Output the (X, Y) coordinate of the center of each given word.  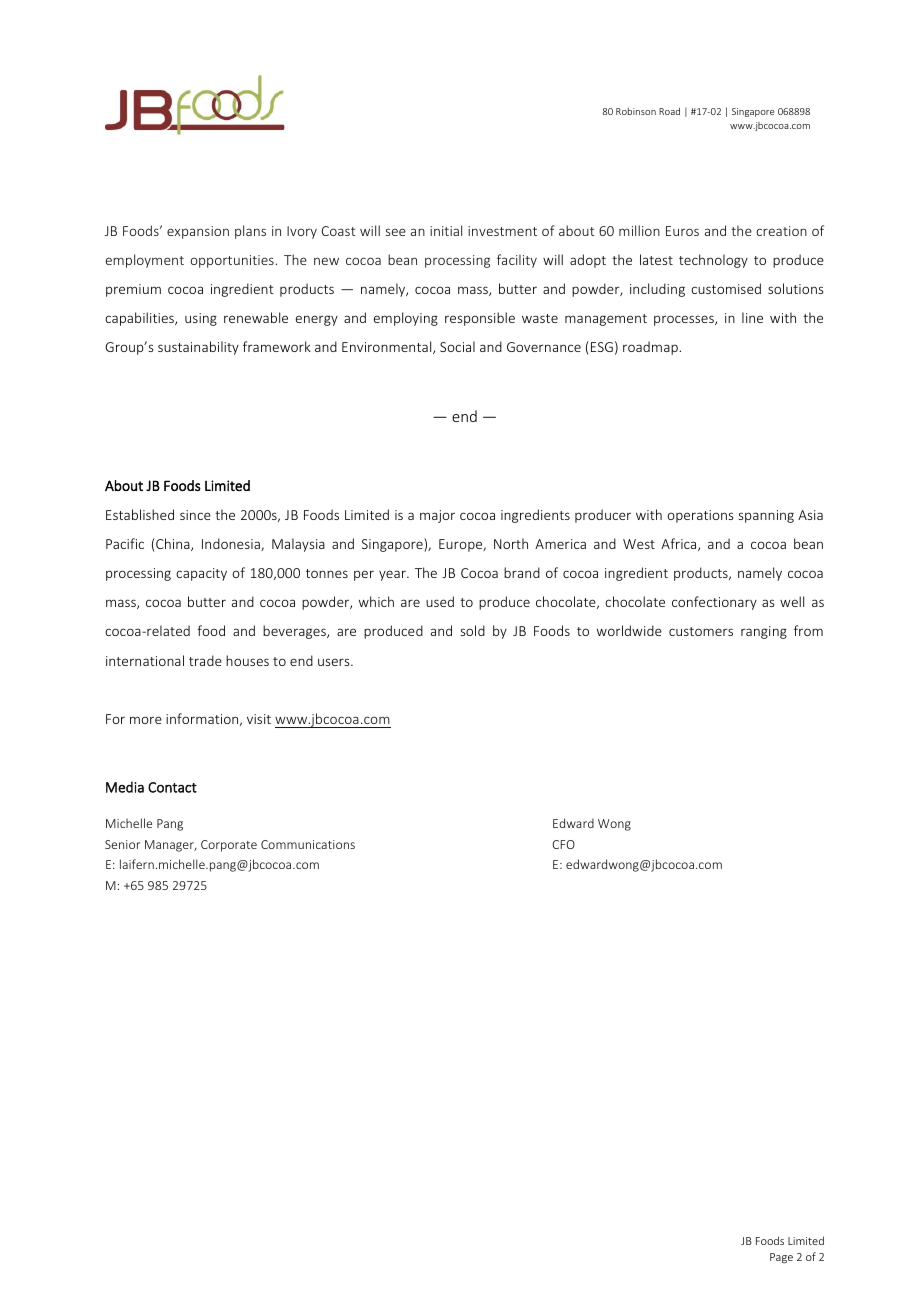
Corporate (229, 846)
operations (700, 516)
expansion (198, 232)
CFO (563, 844)
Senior (122, 844)
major (437, 516)
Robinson (636, 111)
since (195, 515)
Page (781, 1258)
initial (446, 230)
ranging (764, 632)
